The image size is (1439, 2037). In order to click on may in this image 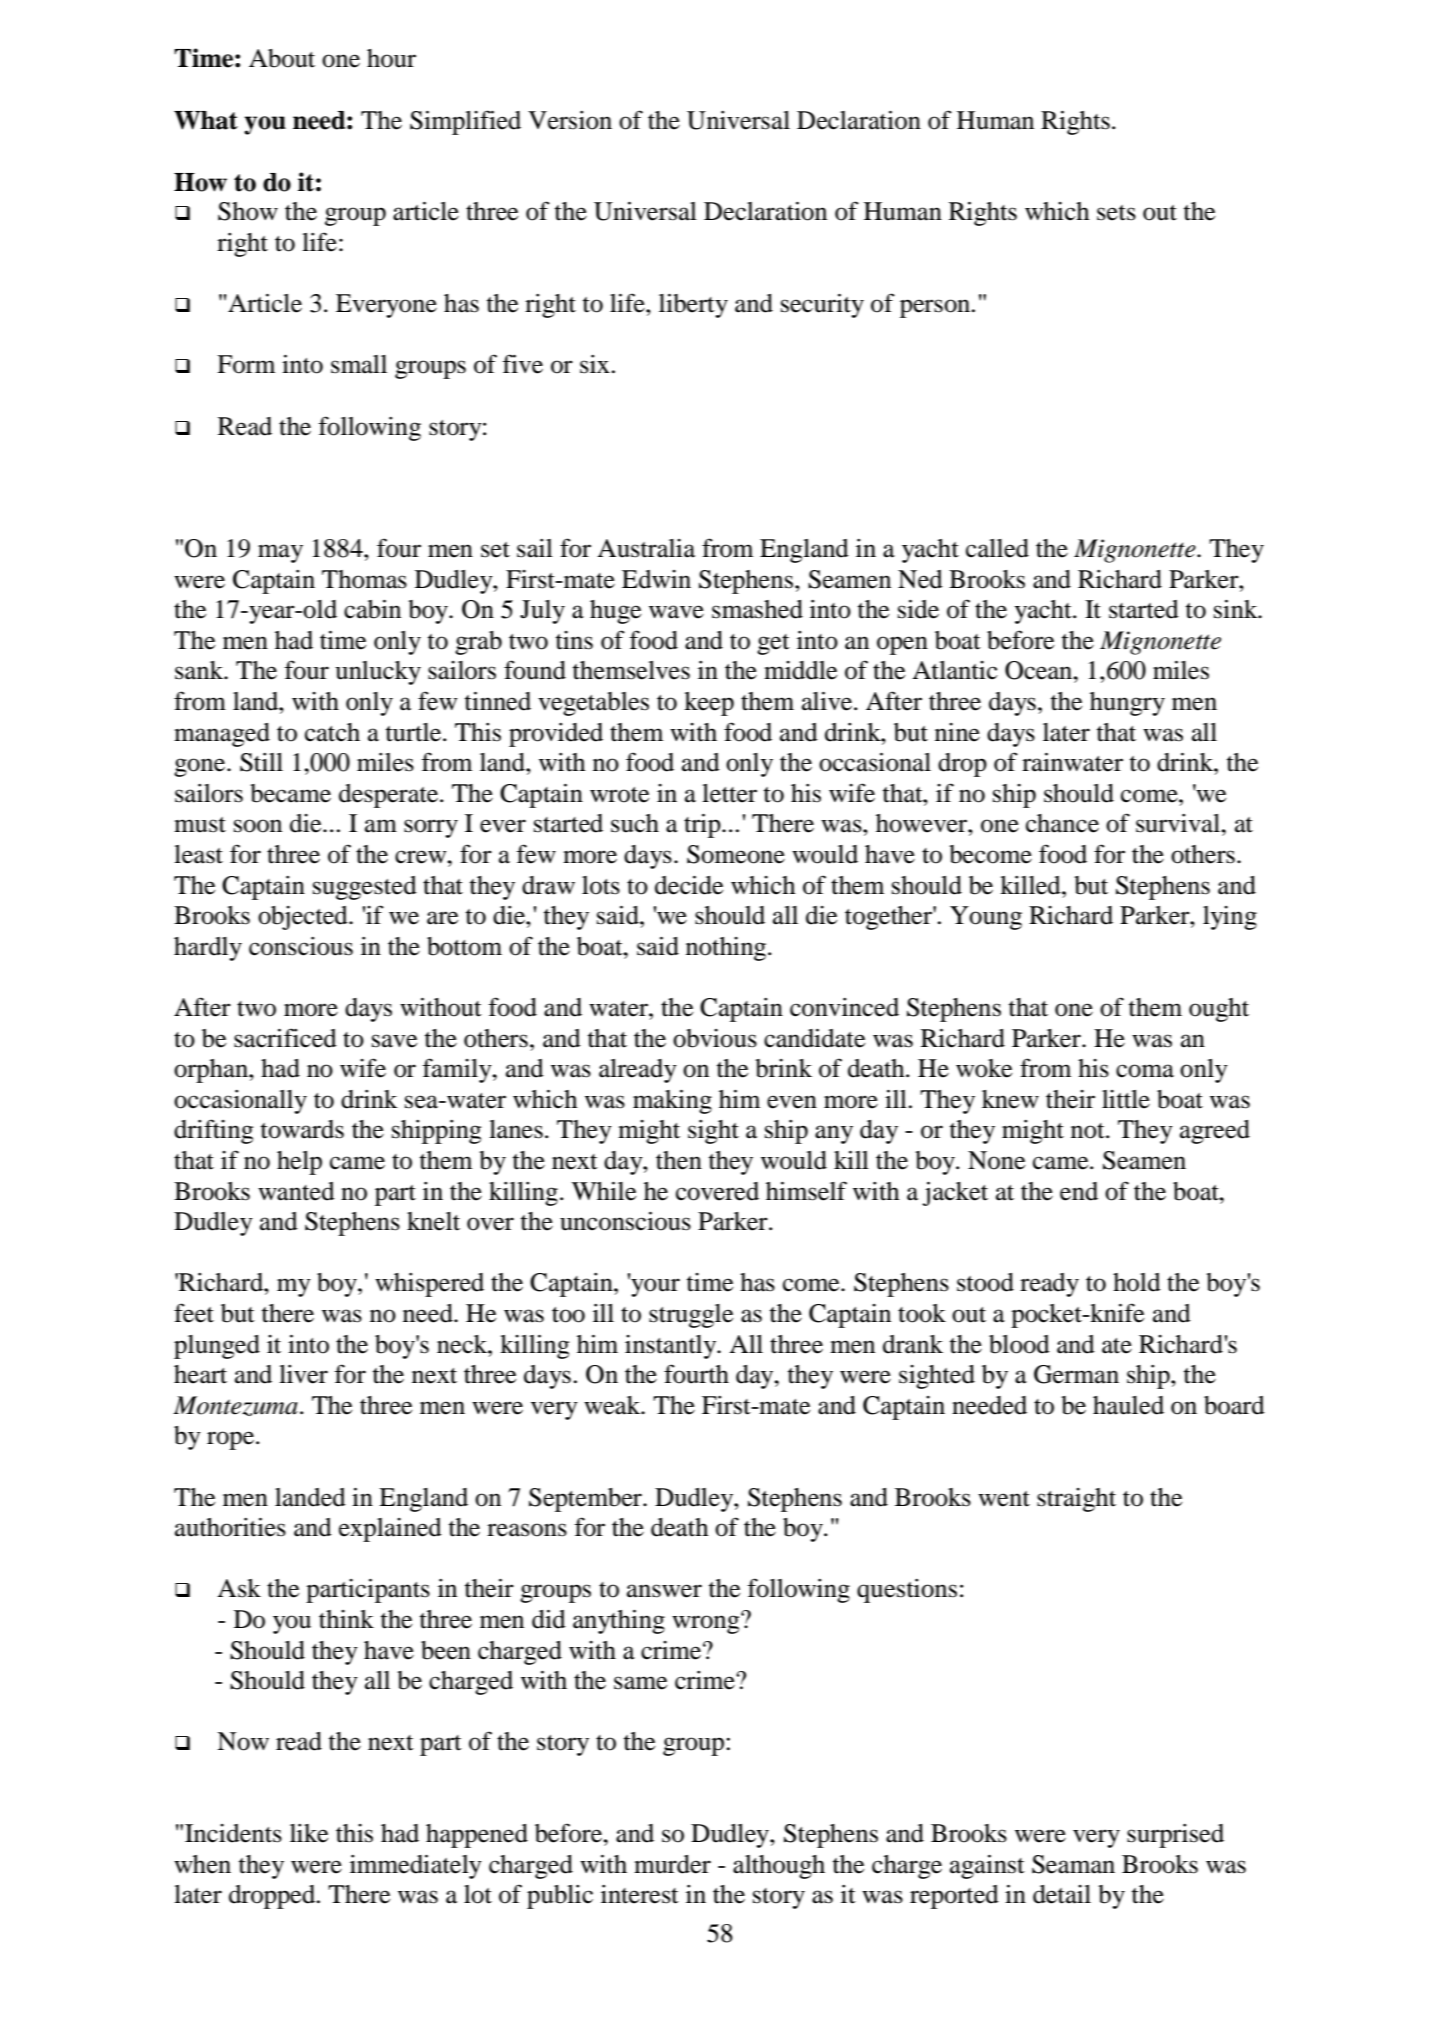, I will do `click(280, 553)`.
